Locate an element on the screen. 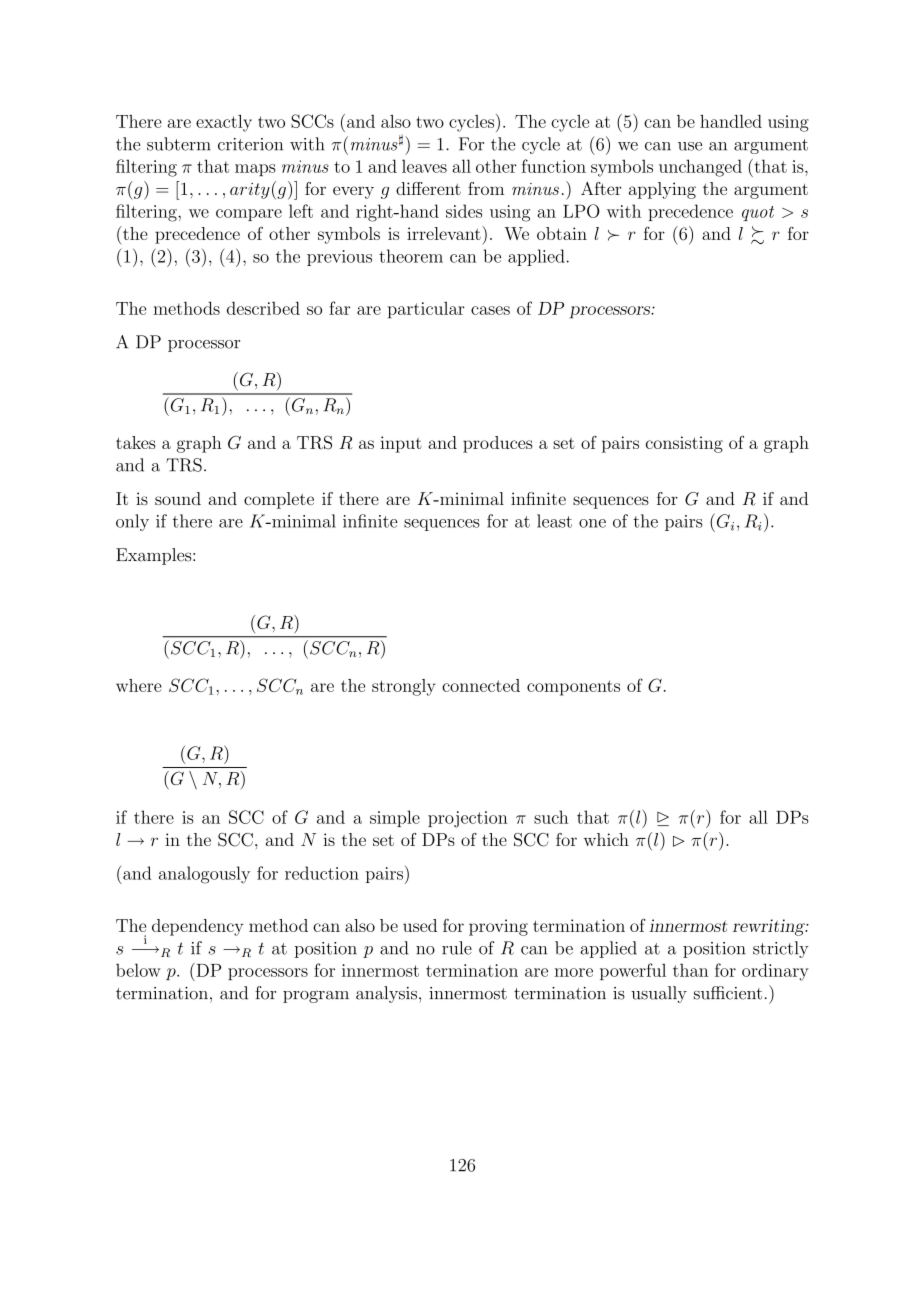  takes is located at coordinates (136, 442).
